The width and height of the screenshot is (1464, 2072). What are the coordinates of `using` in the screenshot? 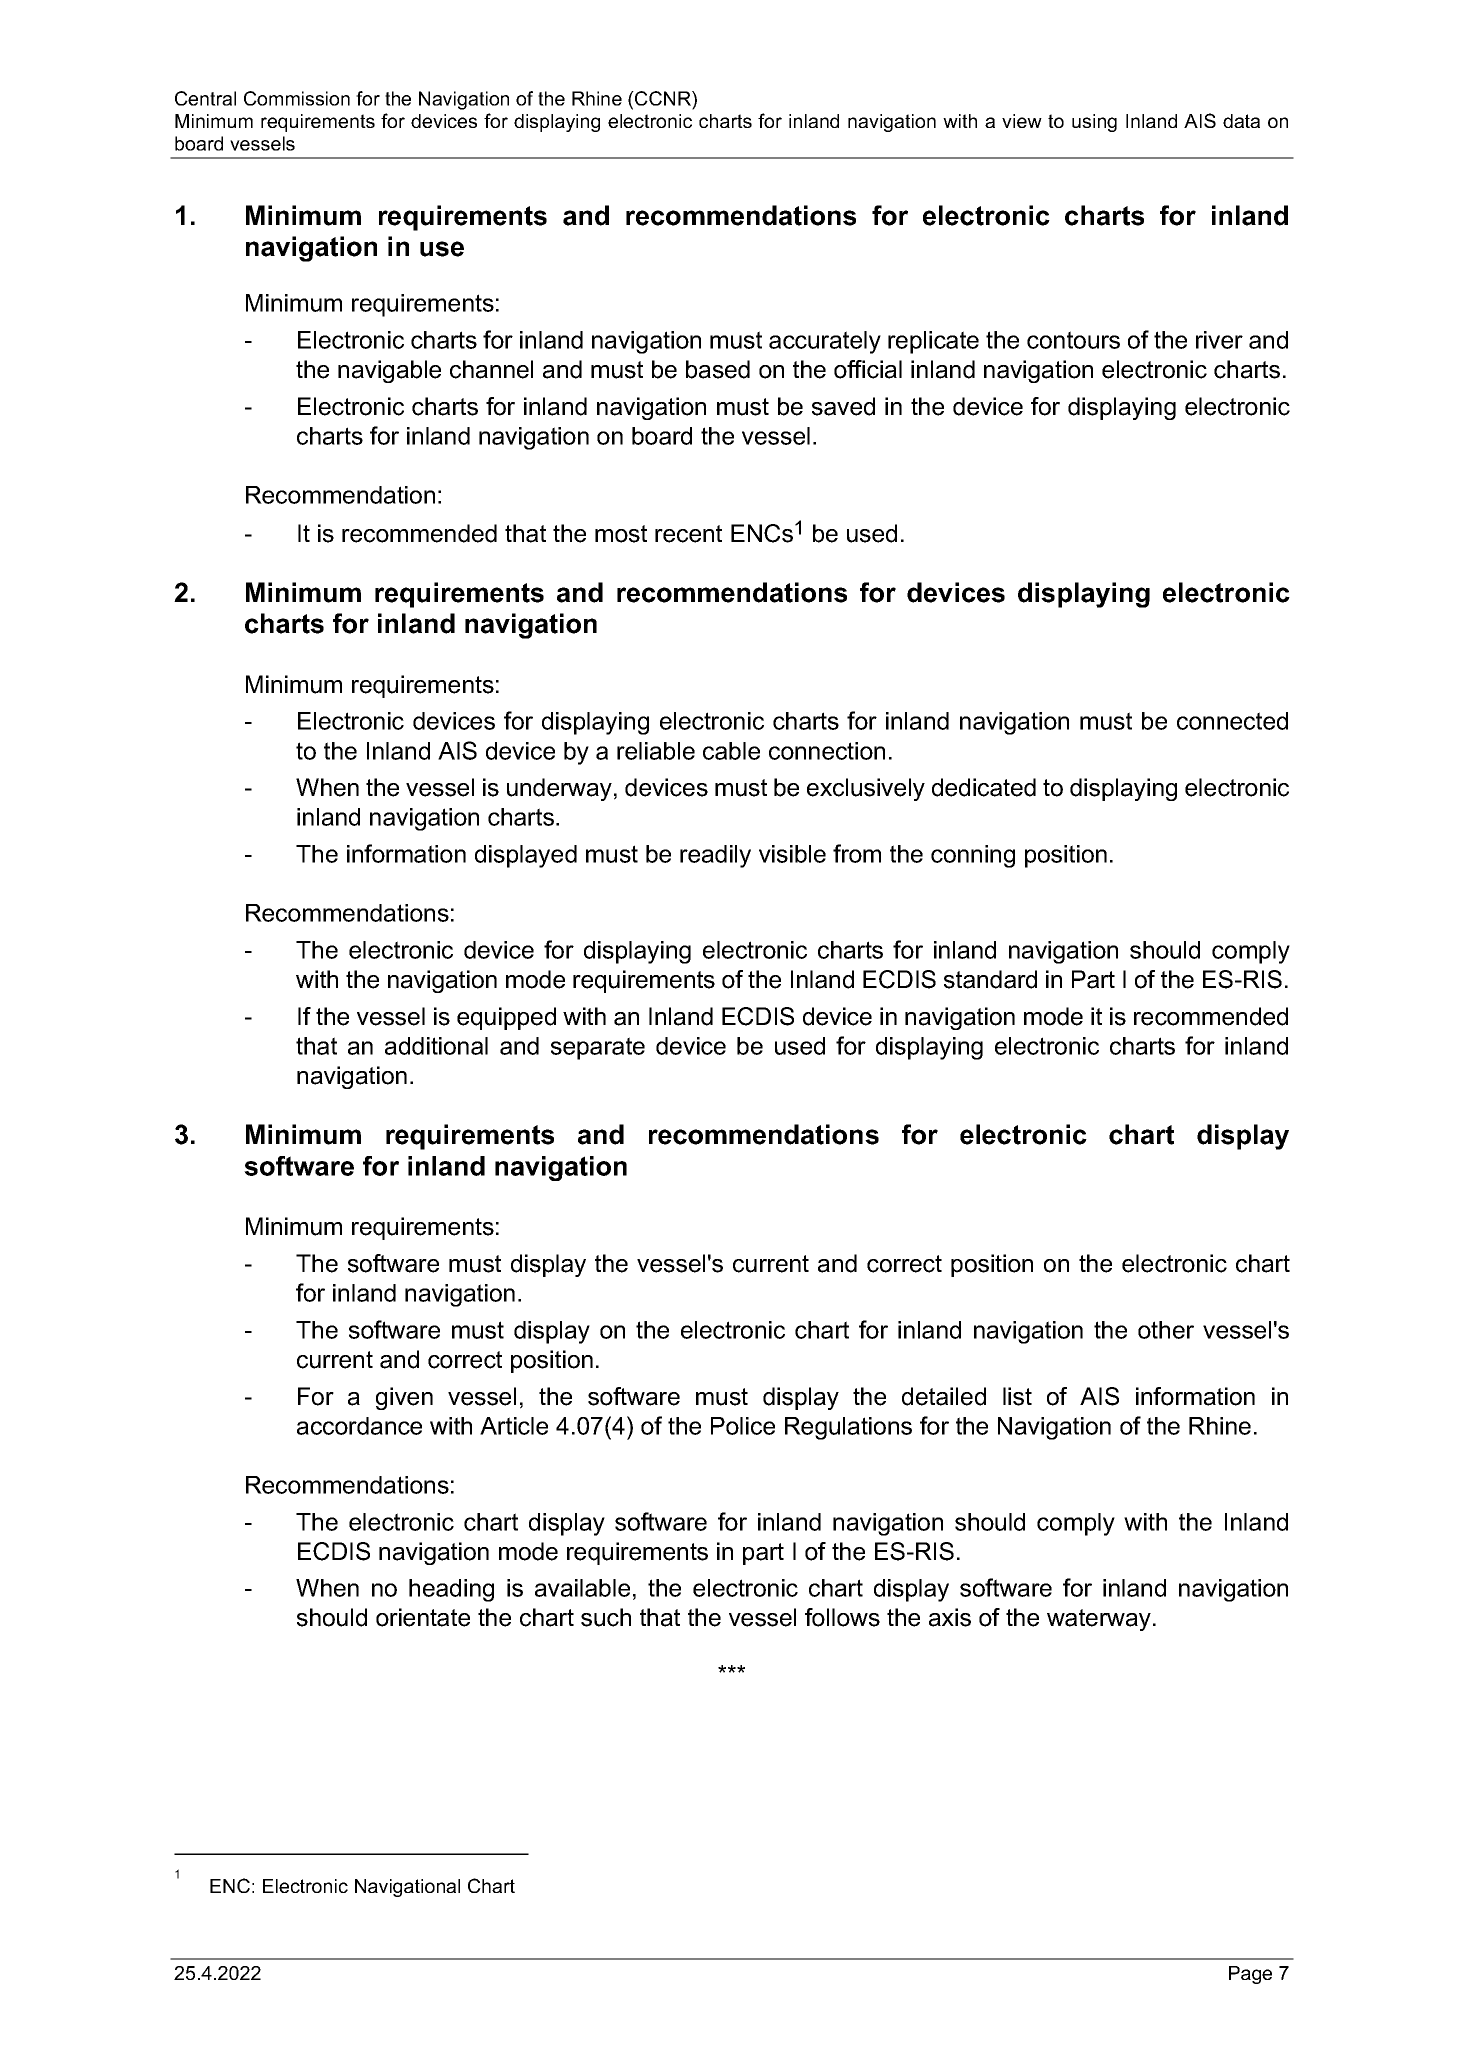 It's located at (1094, 123).
